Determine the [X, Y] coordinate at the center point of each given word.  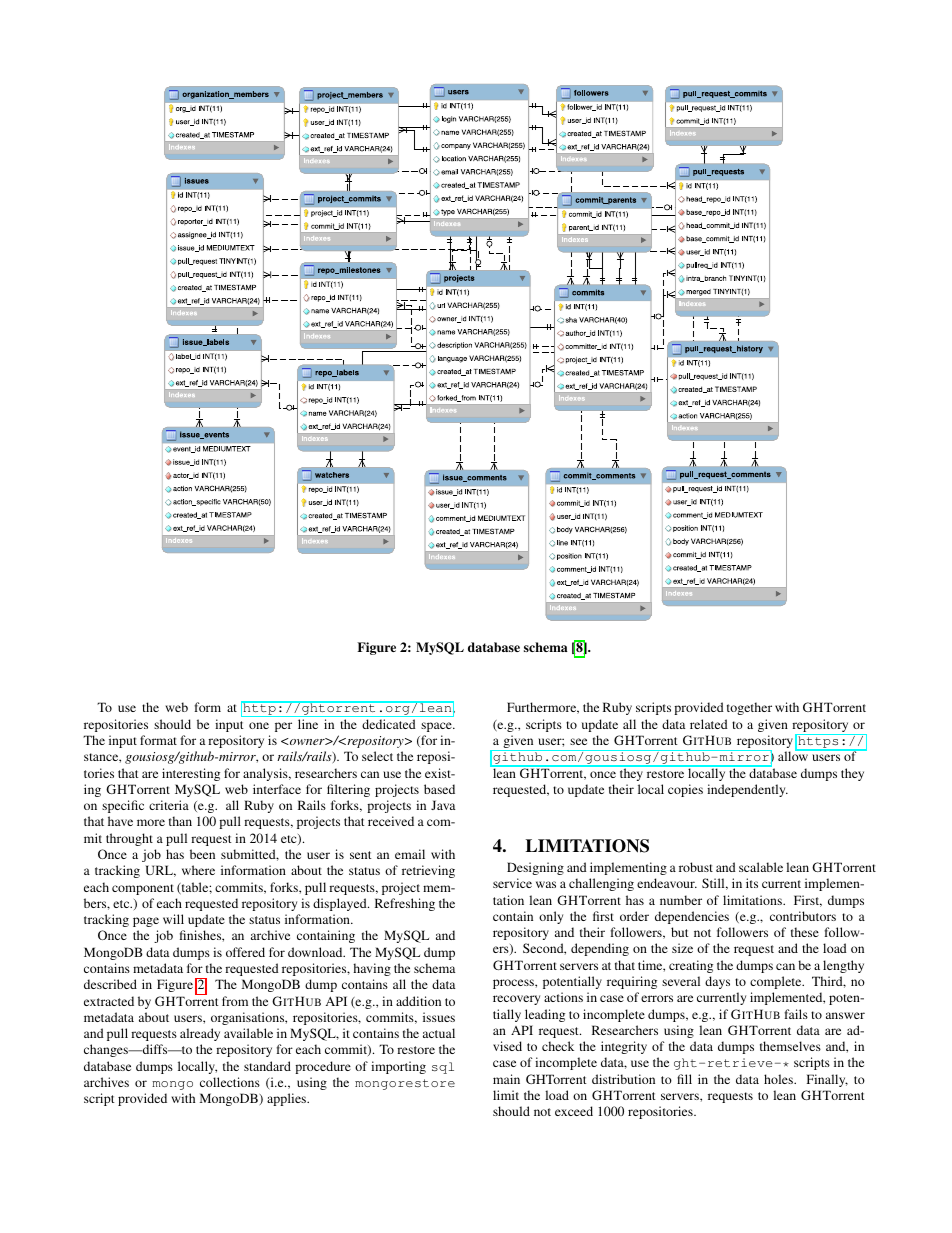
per [283, 727]
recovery [516, 1000]
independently [747, 790]
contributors [803, 916]
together [749, 708]
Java [443, 805]
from [235, 1001]
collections [230, 1082]
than [180, 821]
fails [796, 1014]
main [506, 1079]
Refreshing [405, 904]
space [437, 727]
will [173, 919]
